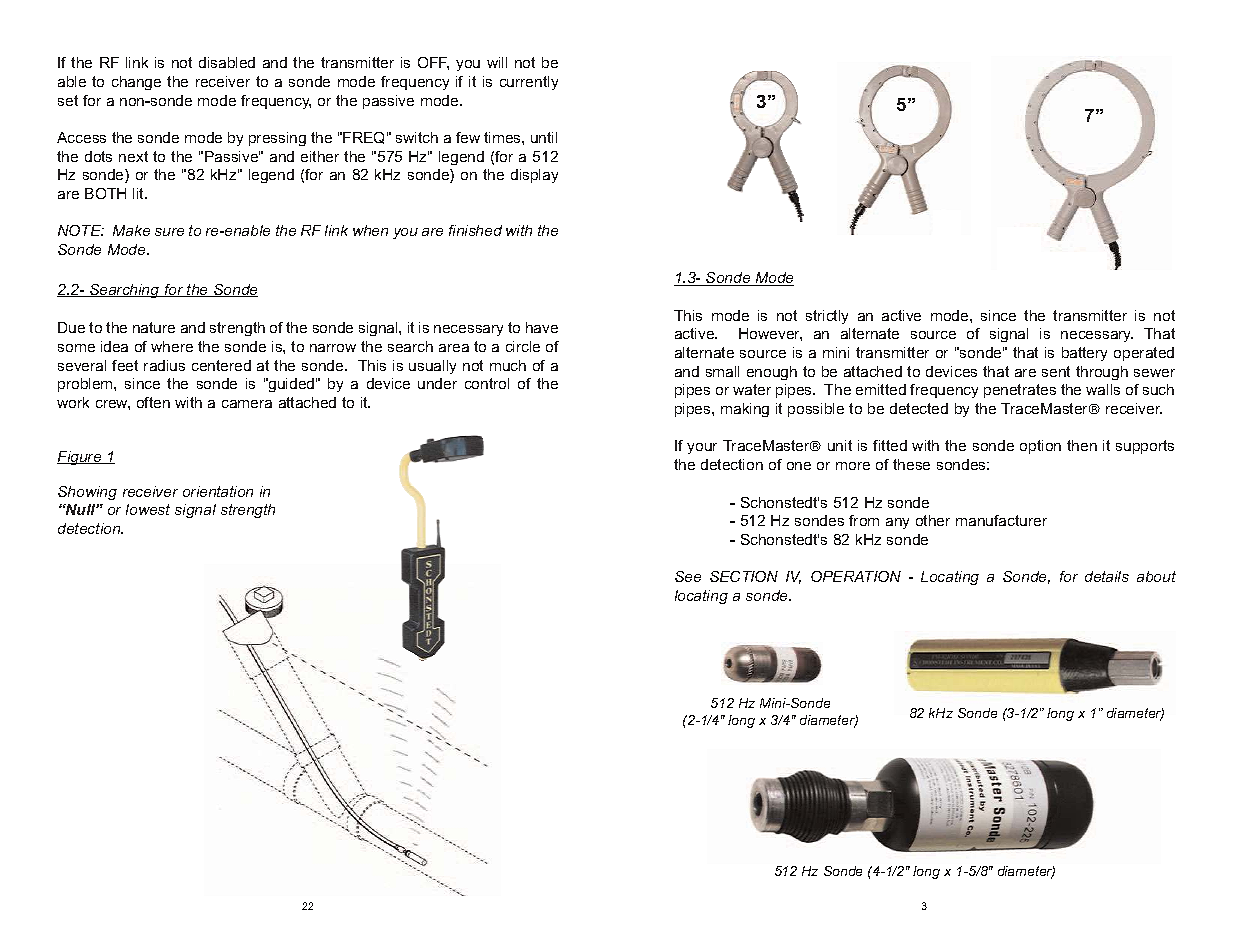  What do you see at coordinates (148, 509) in the document?
I see `lowest` at bounding box center [148, 509].
